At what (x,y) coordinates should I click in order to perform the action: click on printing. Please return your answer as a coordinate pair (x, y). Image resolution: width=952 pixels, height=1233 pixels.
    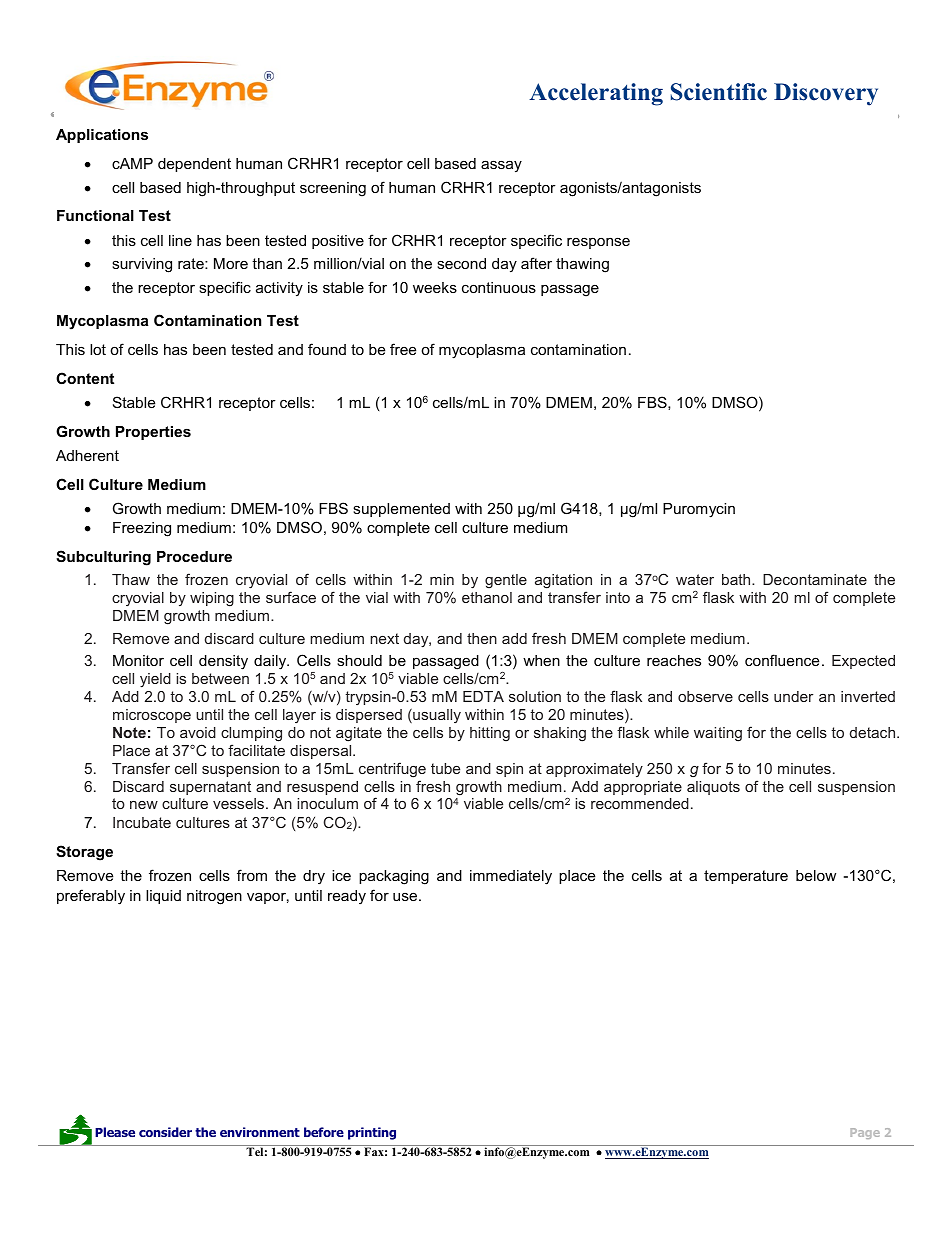
    Looking at the image, I should click on (372, 1133).
